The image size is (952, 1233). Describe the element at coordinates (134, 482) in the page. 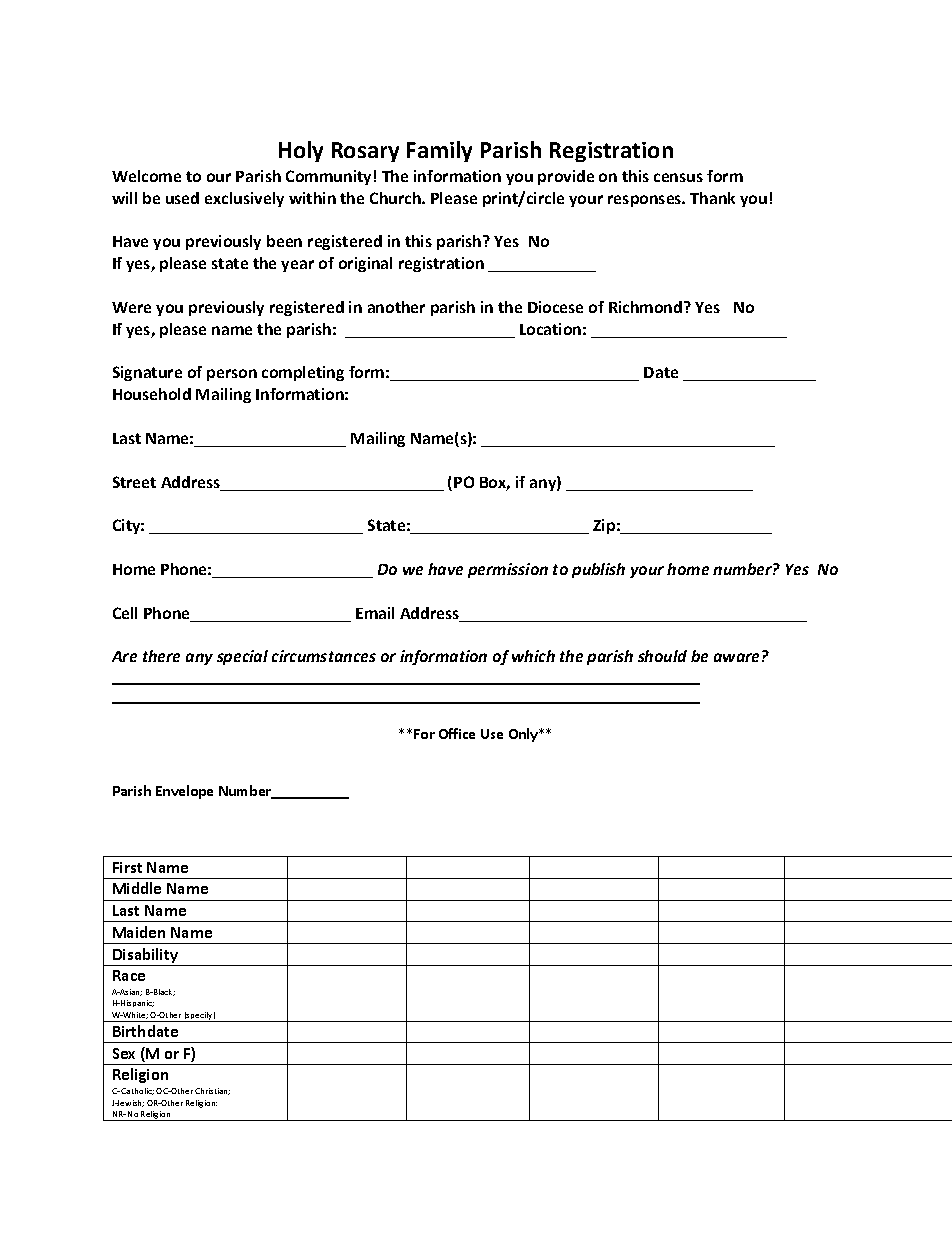

I see `Street` at that location.
